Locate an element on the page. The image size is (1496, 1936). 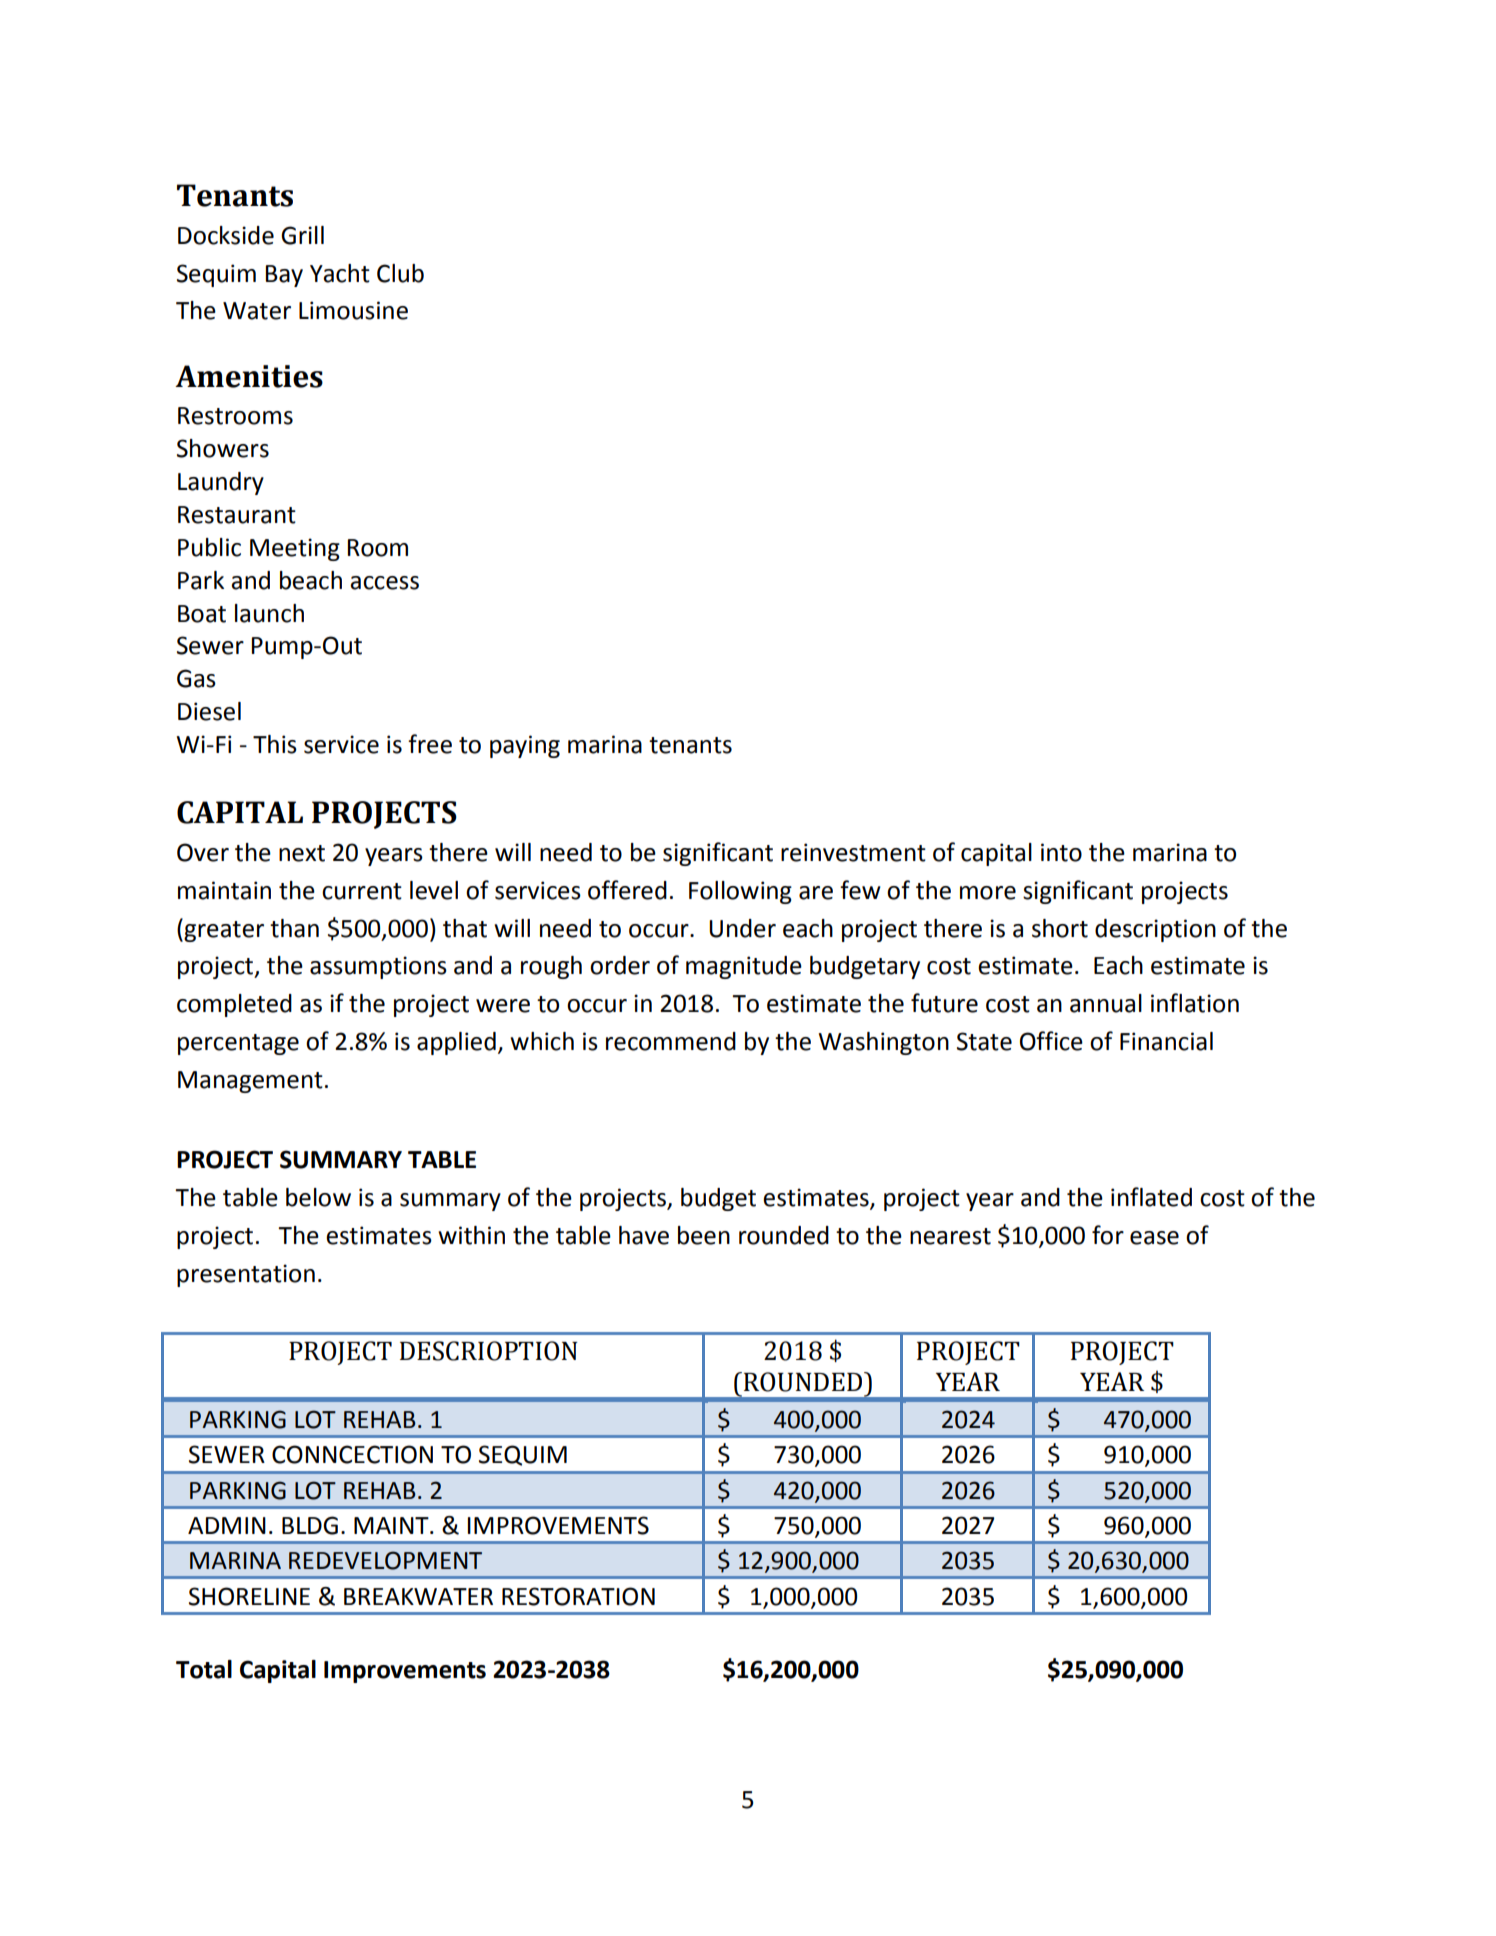
RESTORATION is located at coordinates (578, 1596).
